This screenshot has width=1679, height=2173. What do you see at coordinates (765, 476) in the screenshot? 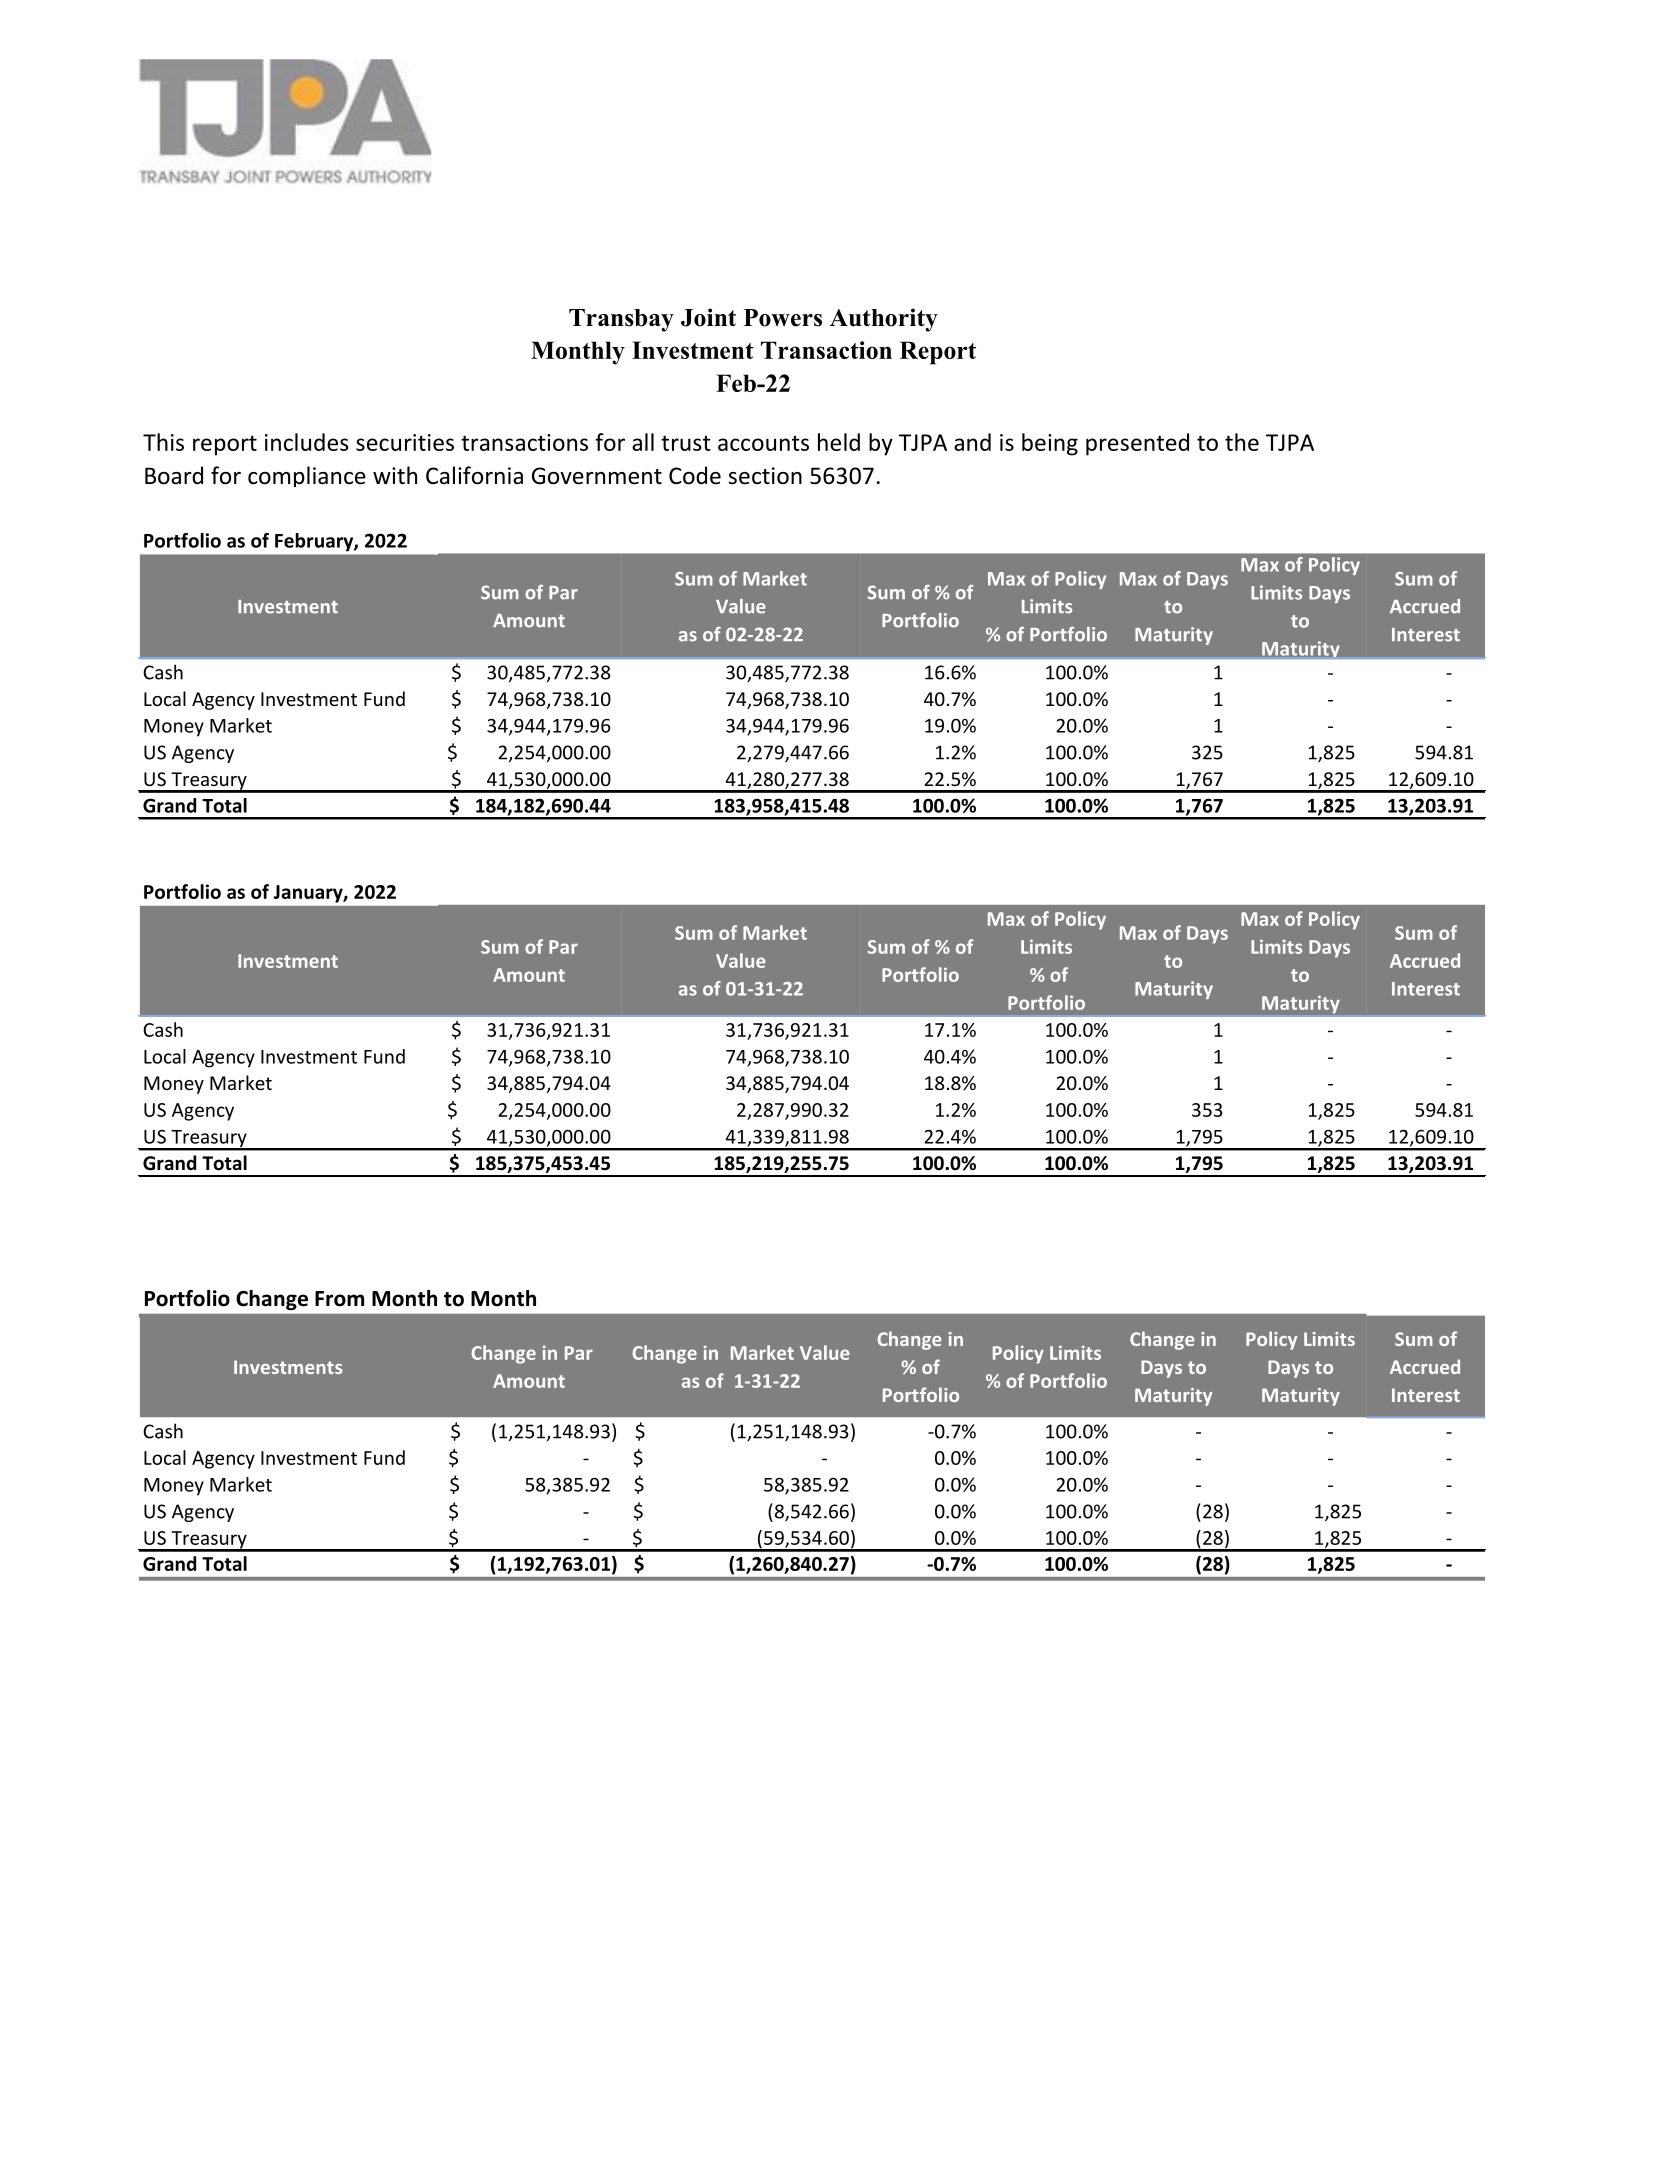
I see `section` at bounding box center [765, 476].
